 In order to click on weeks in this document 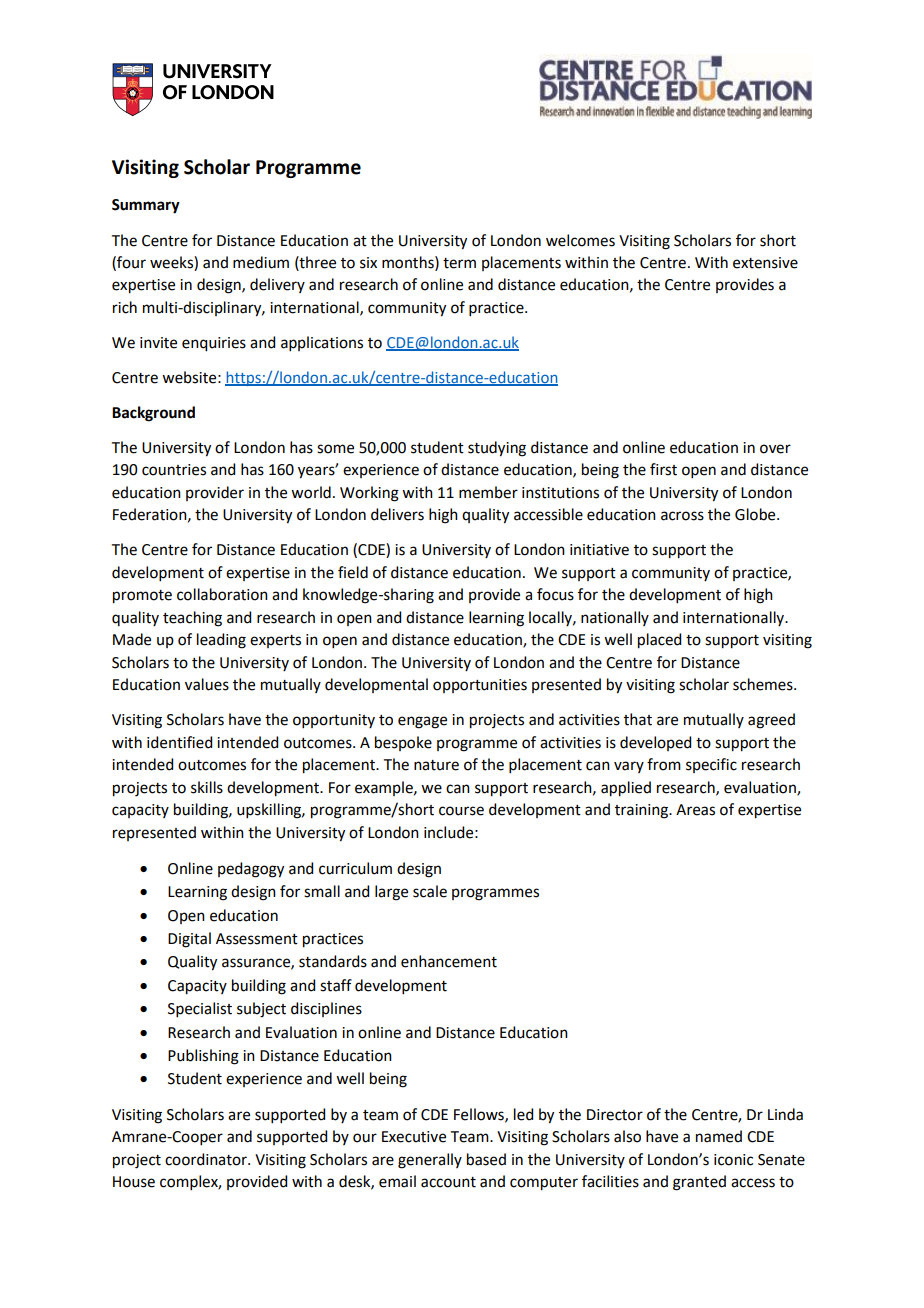, I will do `click(172, 263)`.
